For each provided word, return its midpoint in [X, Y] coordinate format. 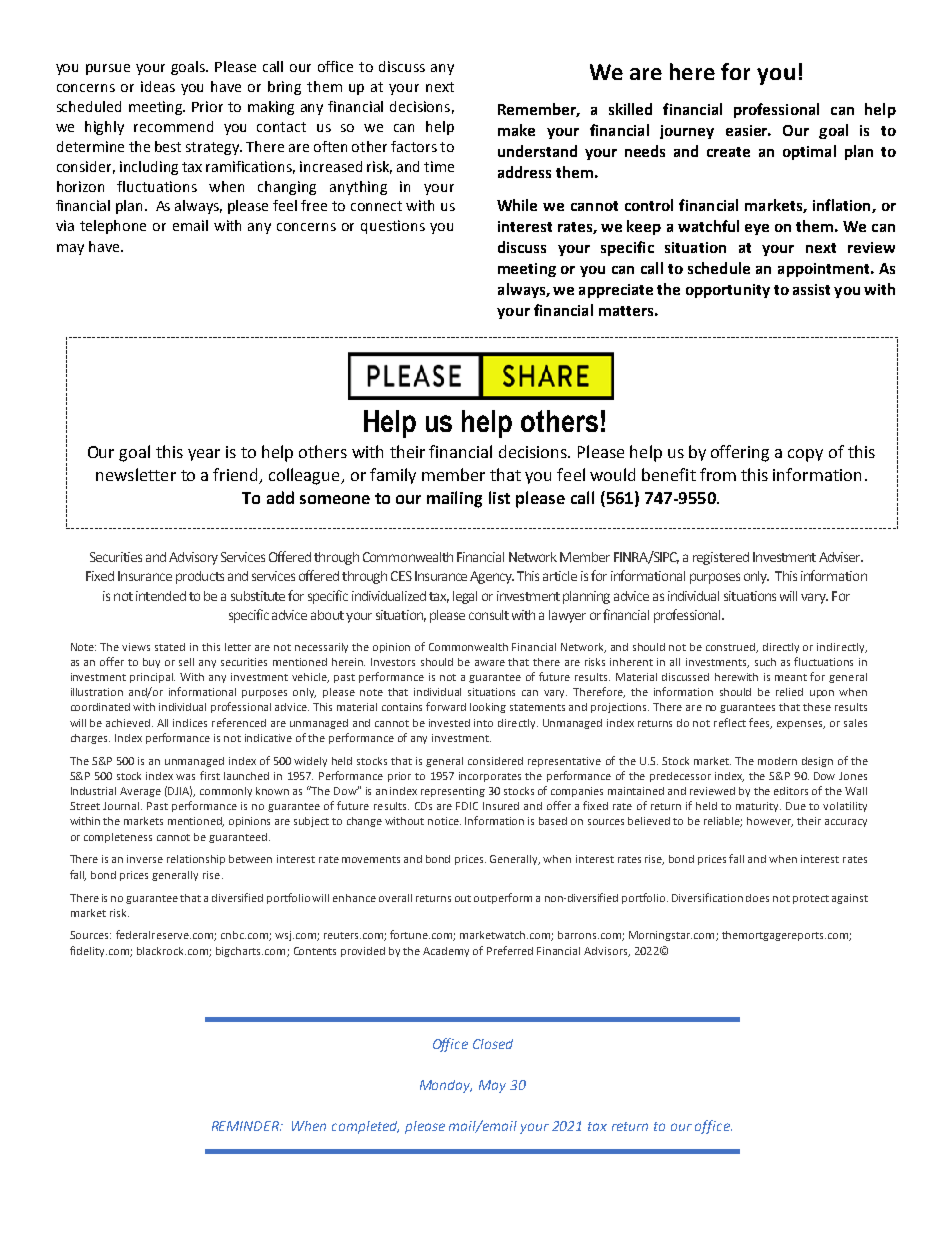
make [516, 130]
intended [161, 596]
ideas [158, 86]
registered [721, 558]
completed [365, 1127]
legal [465, 597]
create [728, 152]
